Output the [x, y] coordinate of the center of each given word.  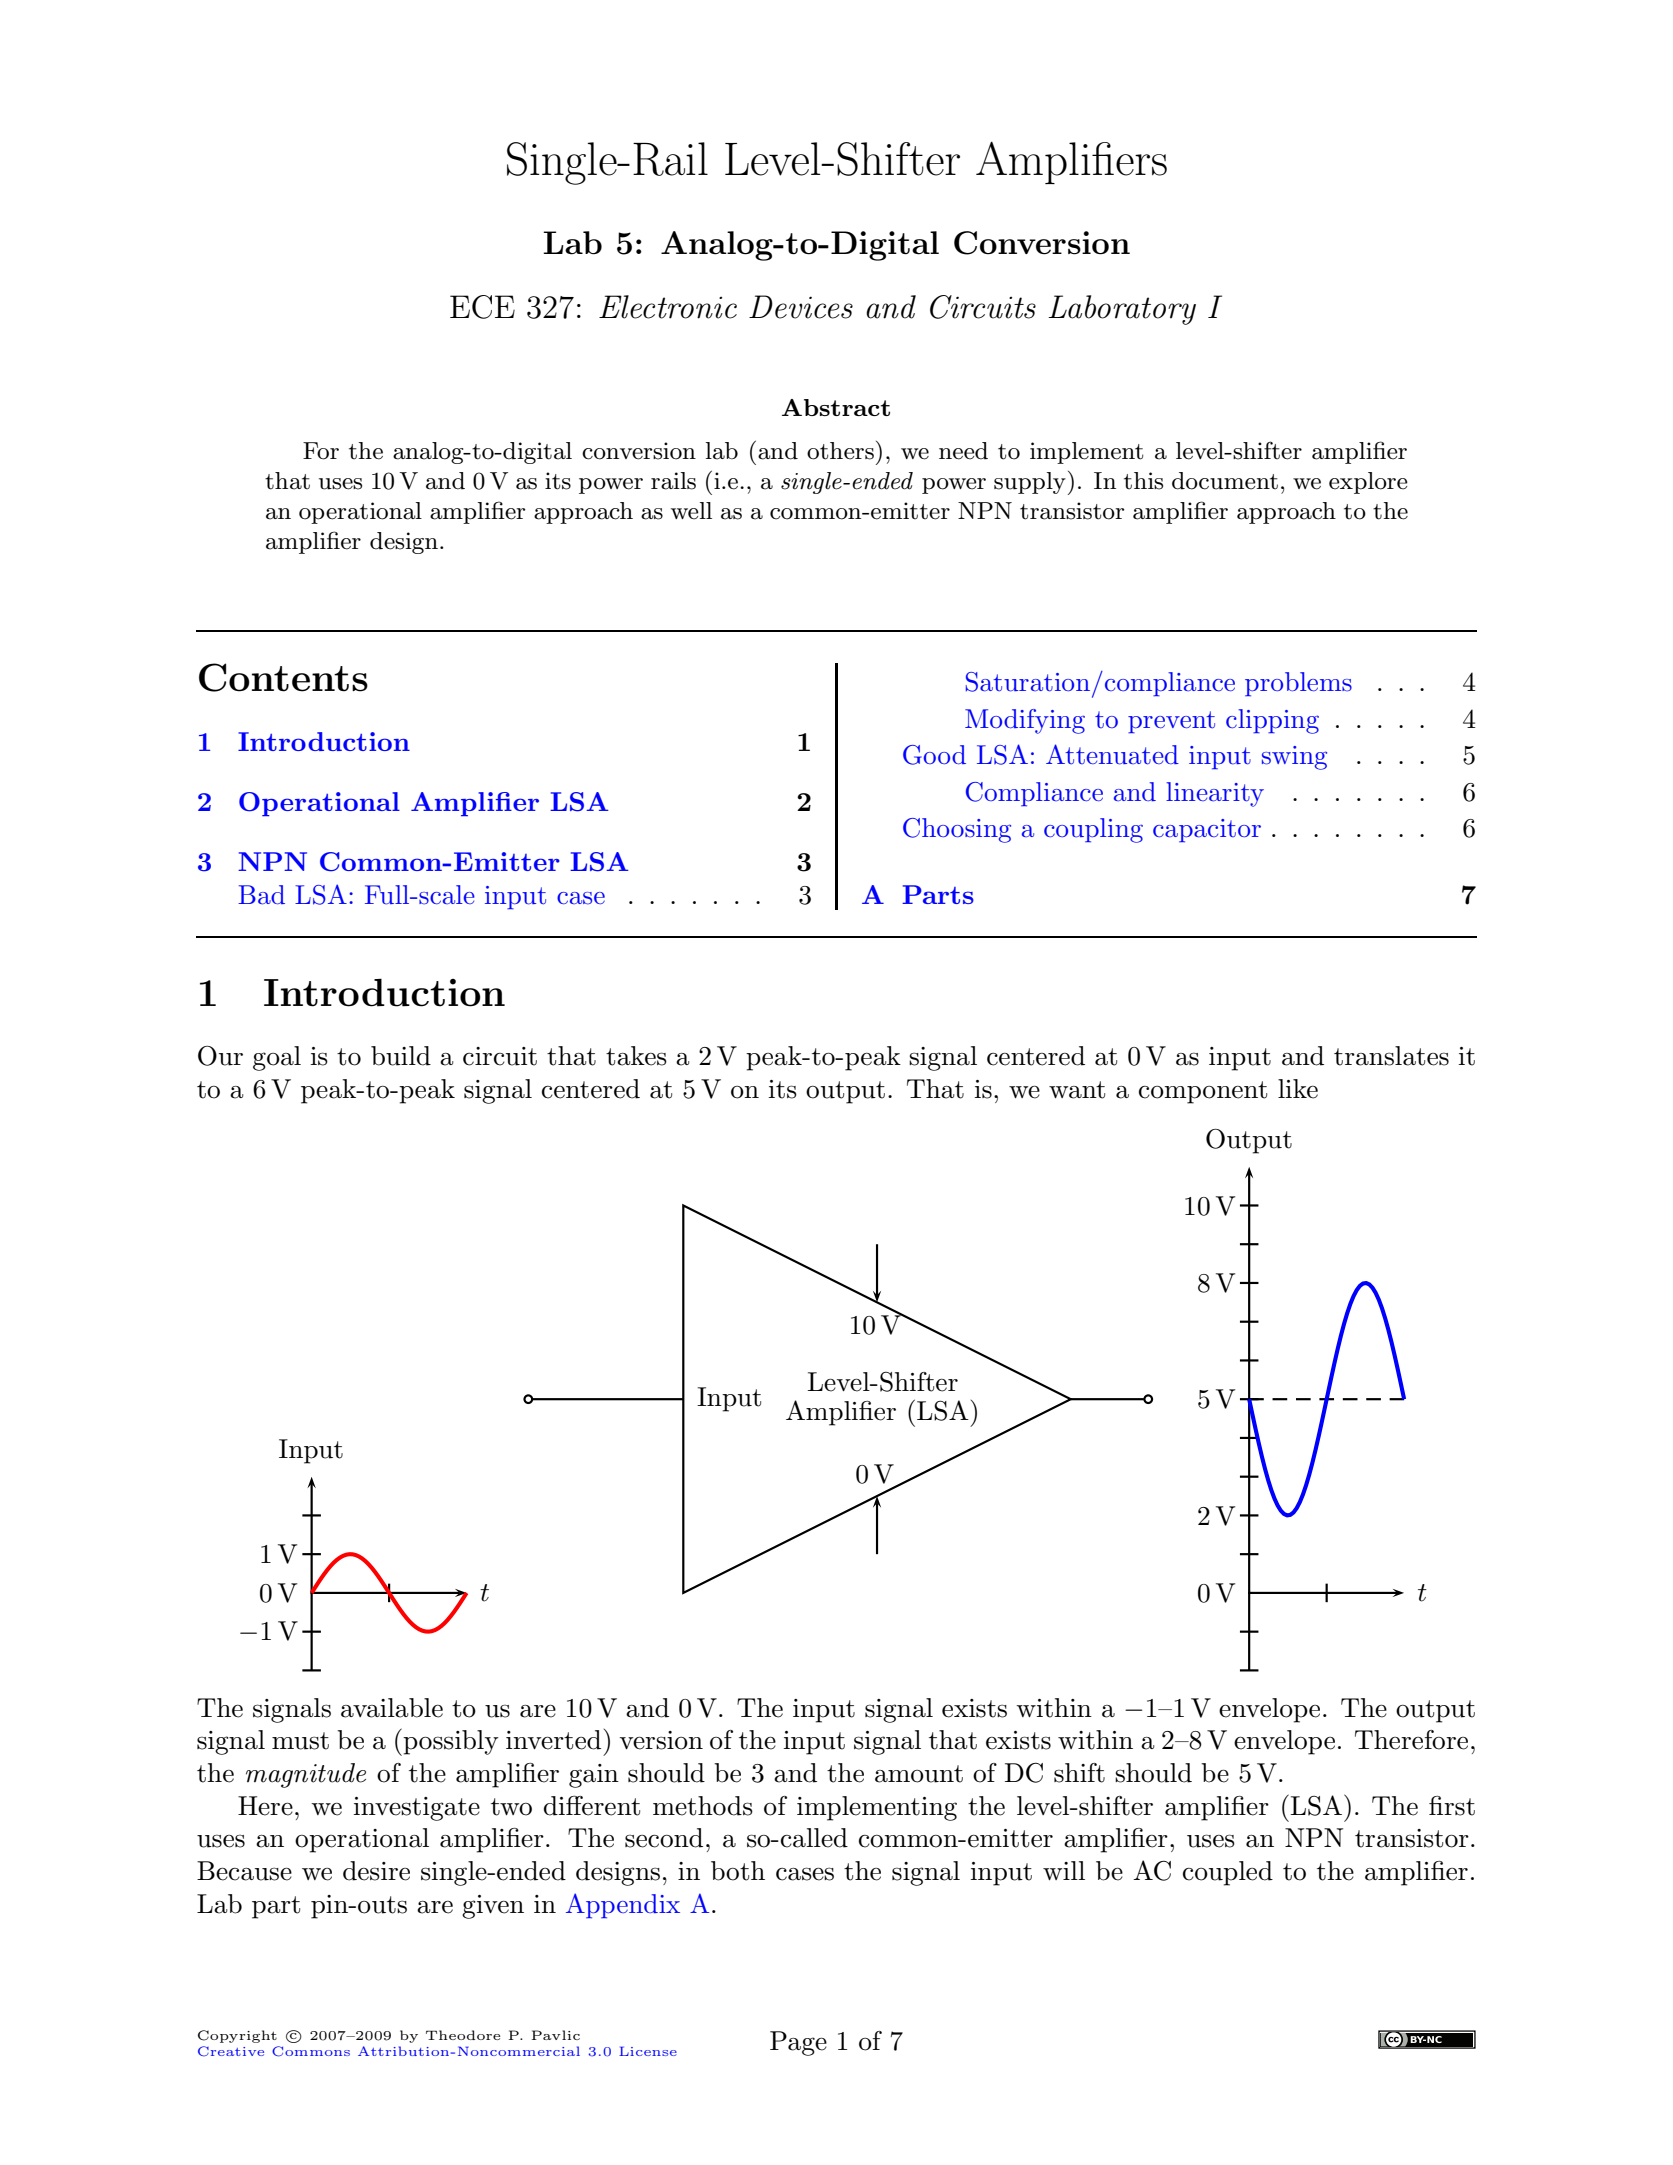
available [392, 1708]
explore [1368, 483]
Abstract [836, 407]
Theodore [463, 2035]
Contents [283, 677]
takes [636, 1056]
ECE [482, 307]
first [1452, 1806]
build [401, 1056]
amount [919, 1774]
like [1298, 1089]
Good [934, 755]
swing [1294, 758]
